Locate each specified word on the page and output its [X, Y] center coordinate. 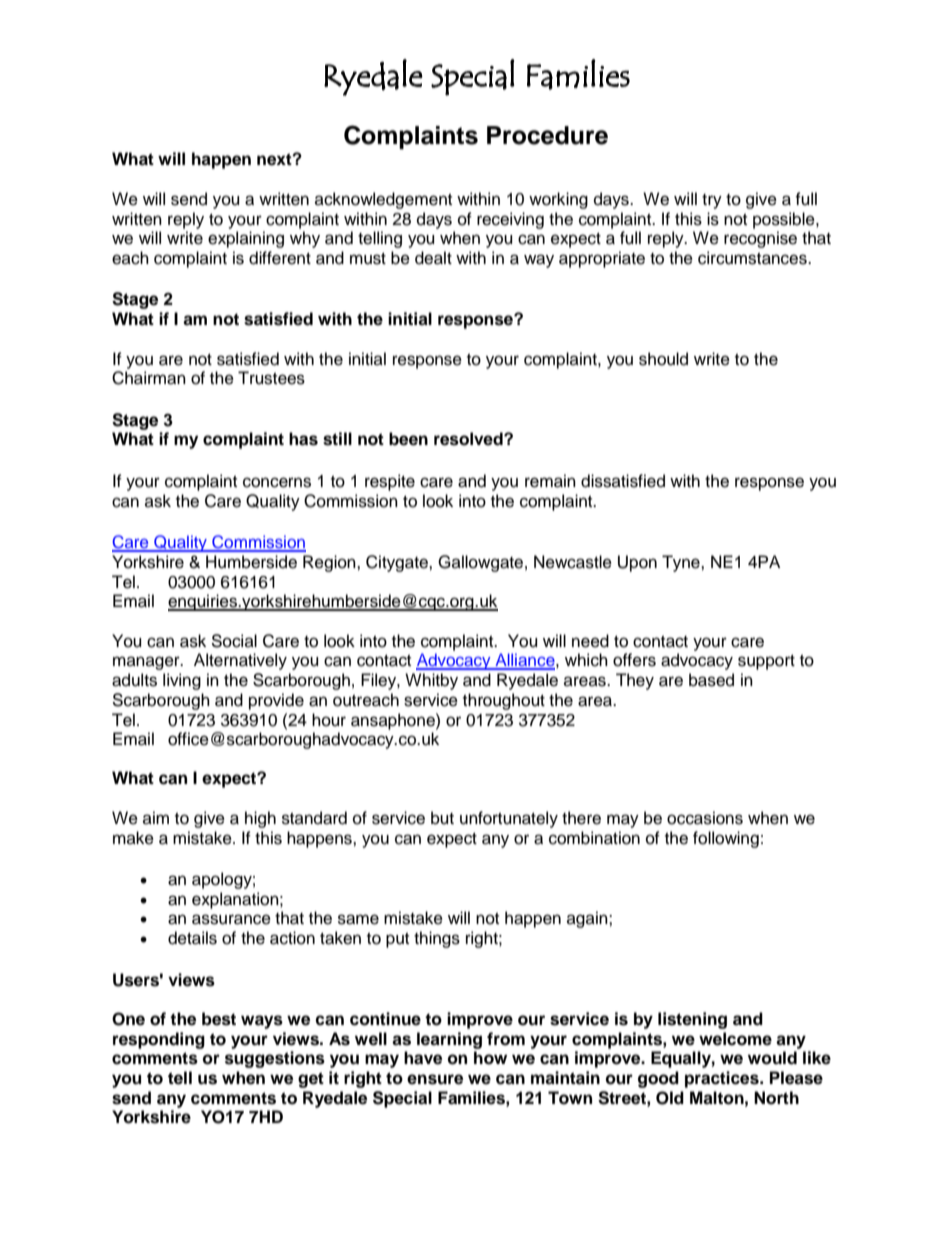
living [182, 681]
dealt [433, 258]
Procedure [547, 135]
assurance [231, 919]
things [437, 939]
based [711, 680]
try [712, 201]
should [663, 359]
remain [550, 481]
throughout [504, 701]
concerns [277, 482]
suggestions [275, 1059]
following [726, 839]
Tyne [682, 563]
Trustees [271, 378]
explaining [246, 239]
